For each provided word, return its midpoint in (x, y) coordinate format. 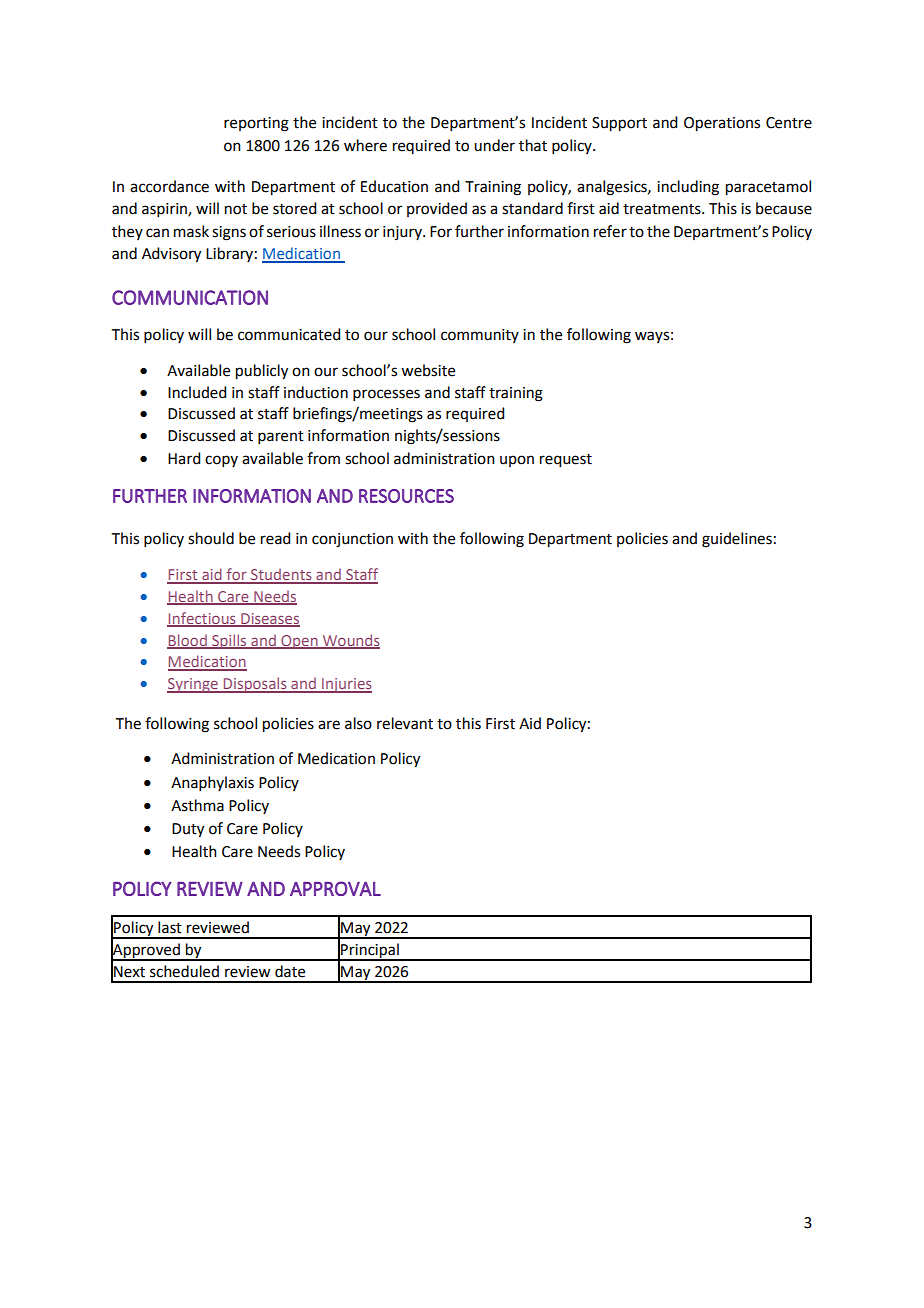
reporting (256, 124)
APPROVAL (335, 888)
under (494, 145)
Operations (722, 124)
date (290, 971)
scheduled (184, 971)
